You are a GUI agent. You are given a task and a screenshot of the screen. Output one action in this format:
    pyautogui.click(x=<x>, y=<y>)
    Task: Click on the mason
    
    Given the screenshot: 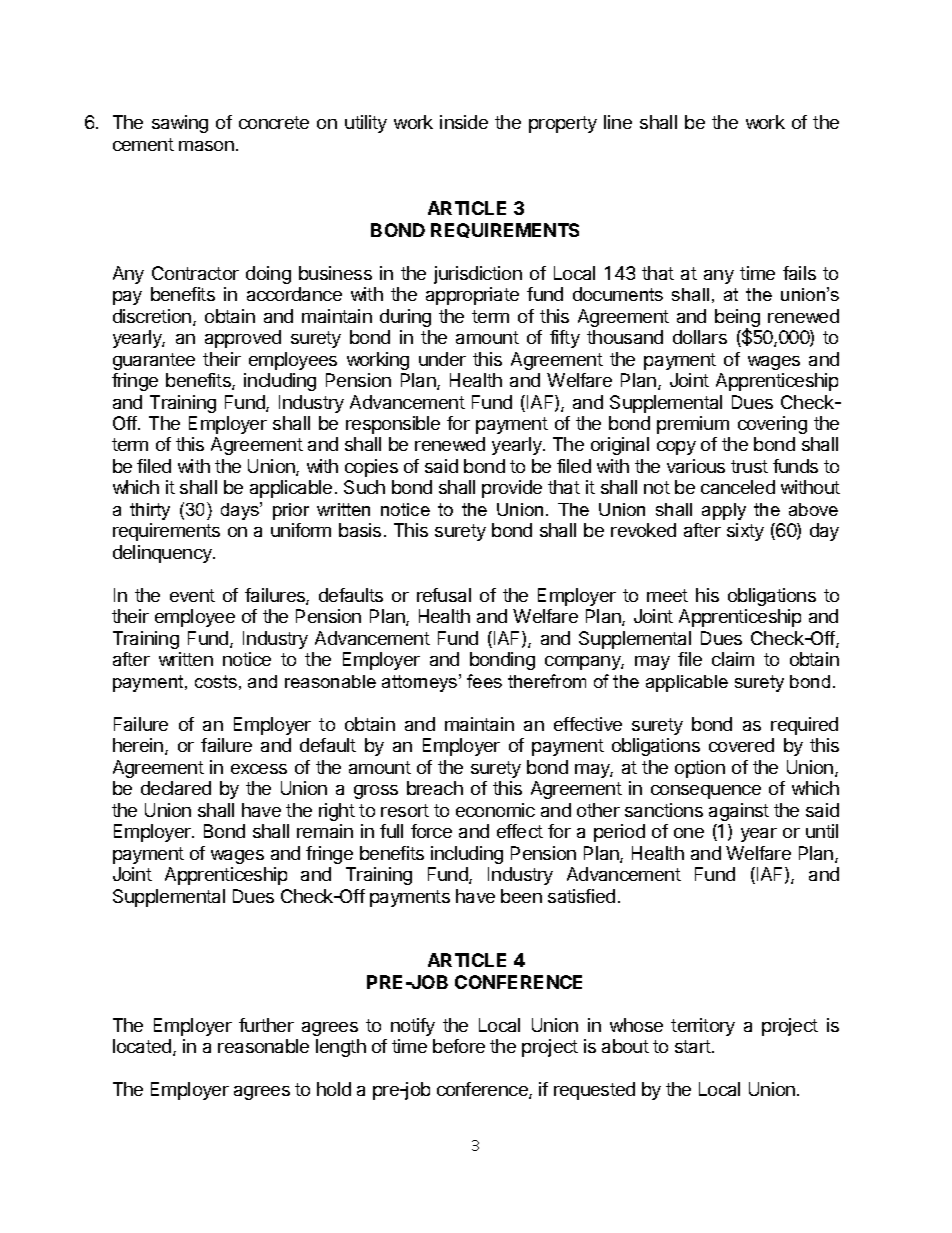 What is the action you would take?
    pyautogui.click(x=206, y=146)
